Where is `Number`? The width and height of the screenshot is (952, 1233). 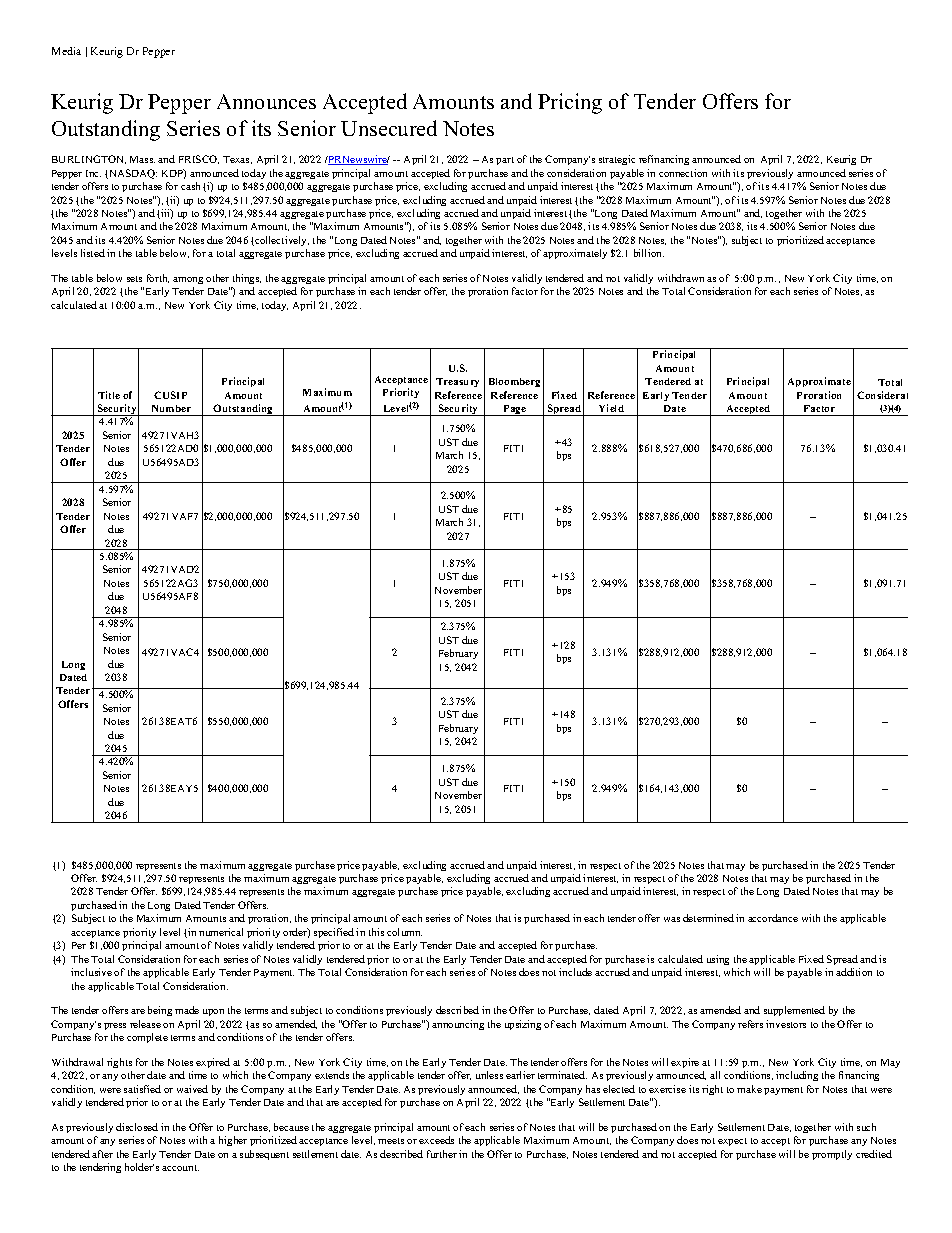 Number is located at coordinates (171, 408).
